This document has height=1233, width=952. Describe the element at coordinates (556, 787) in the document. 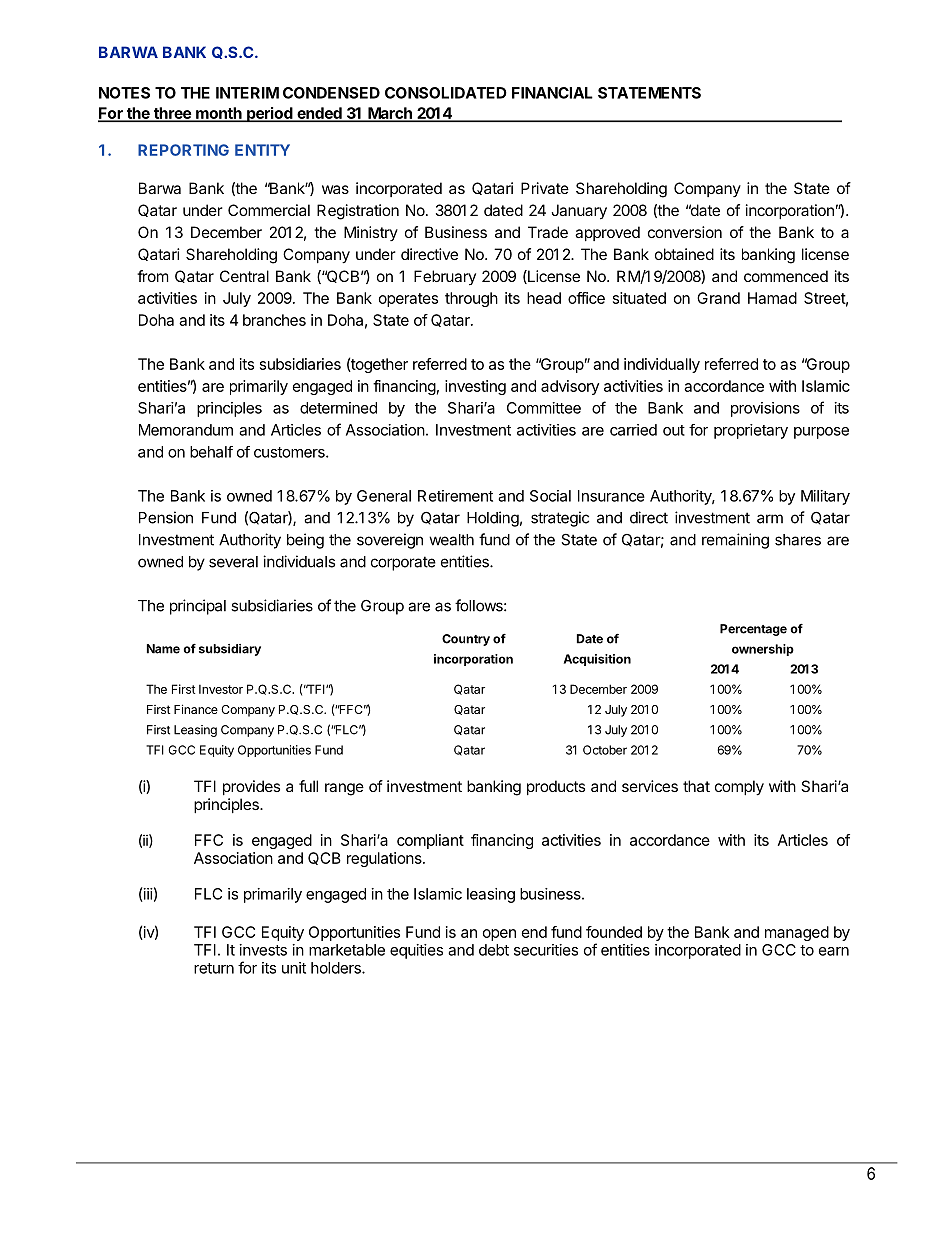

I see `products` at that location.
